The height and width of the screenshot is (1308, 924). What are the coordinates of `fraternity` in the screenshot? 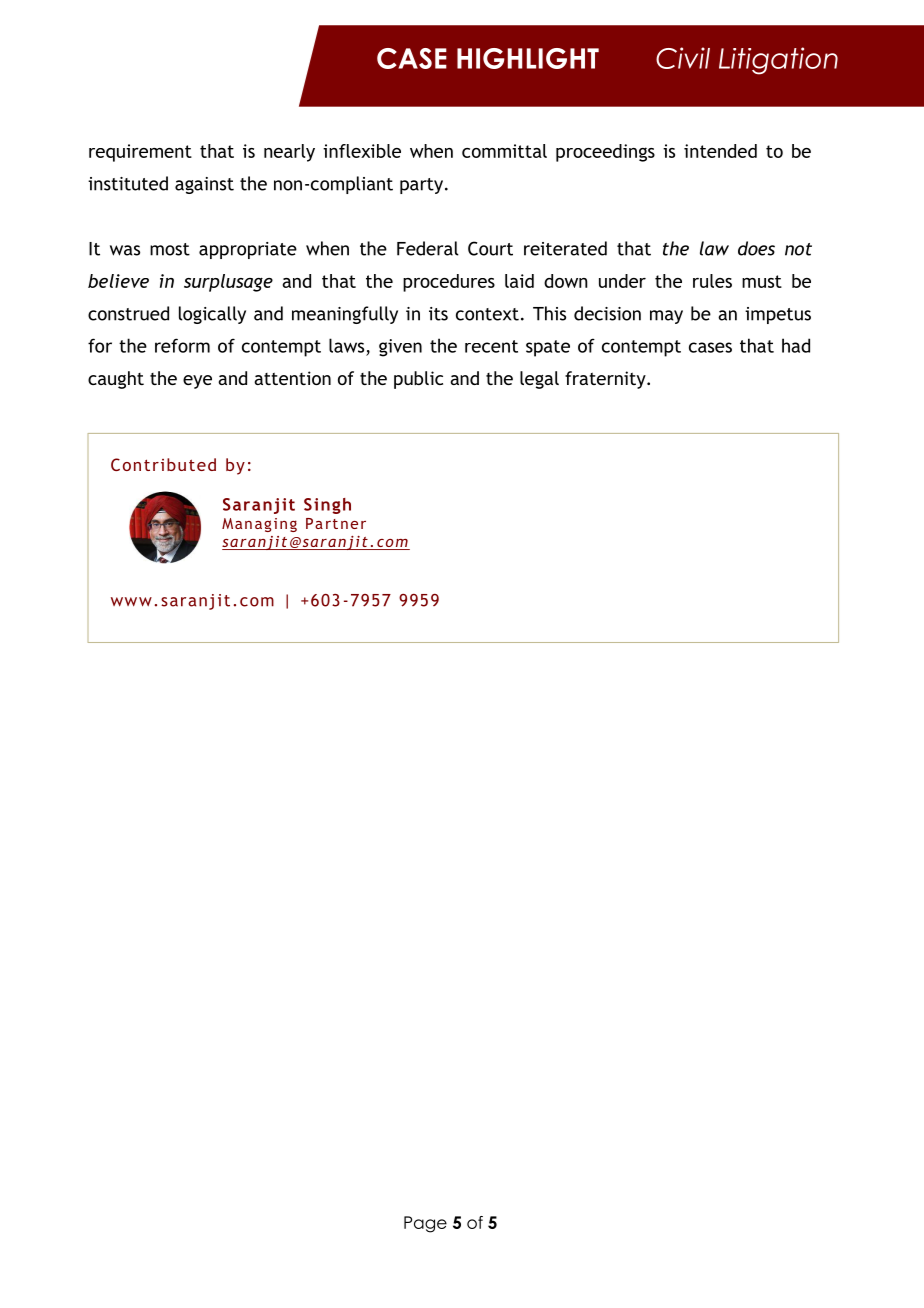 It's located at (606, 380).
